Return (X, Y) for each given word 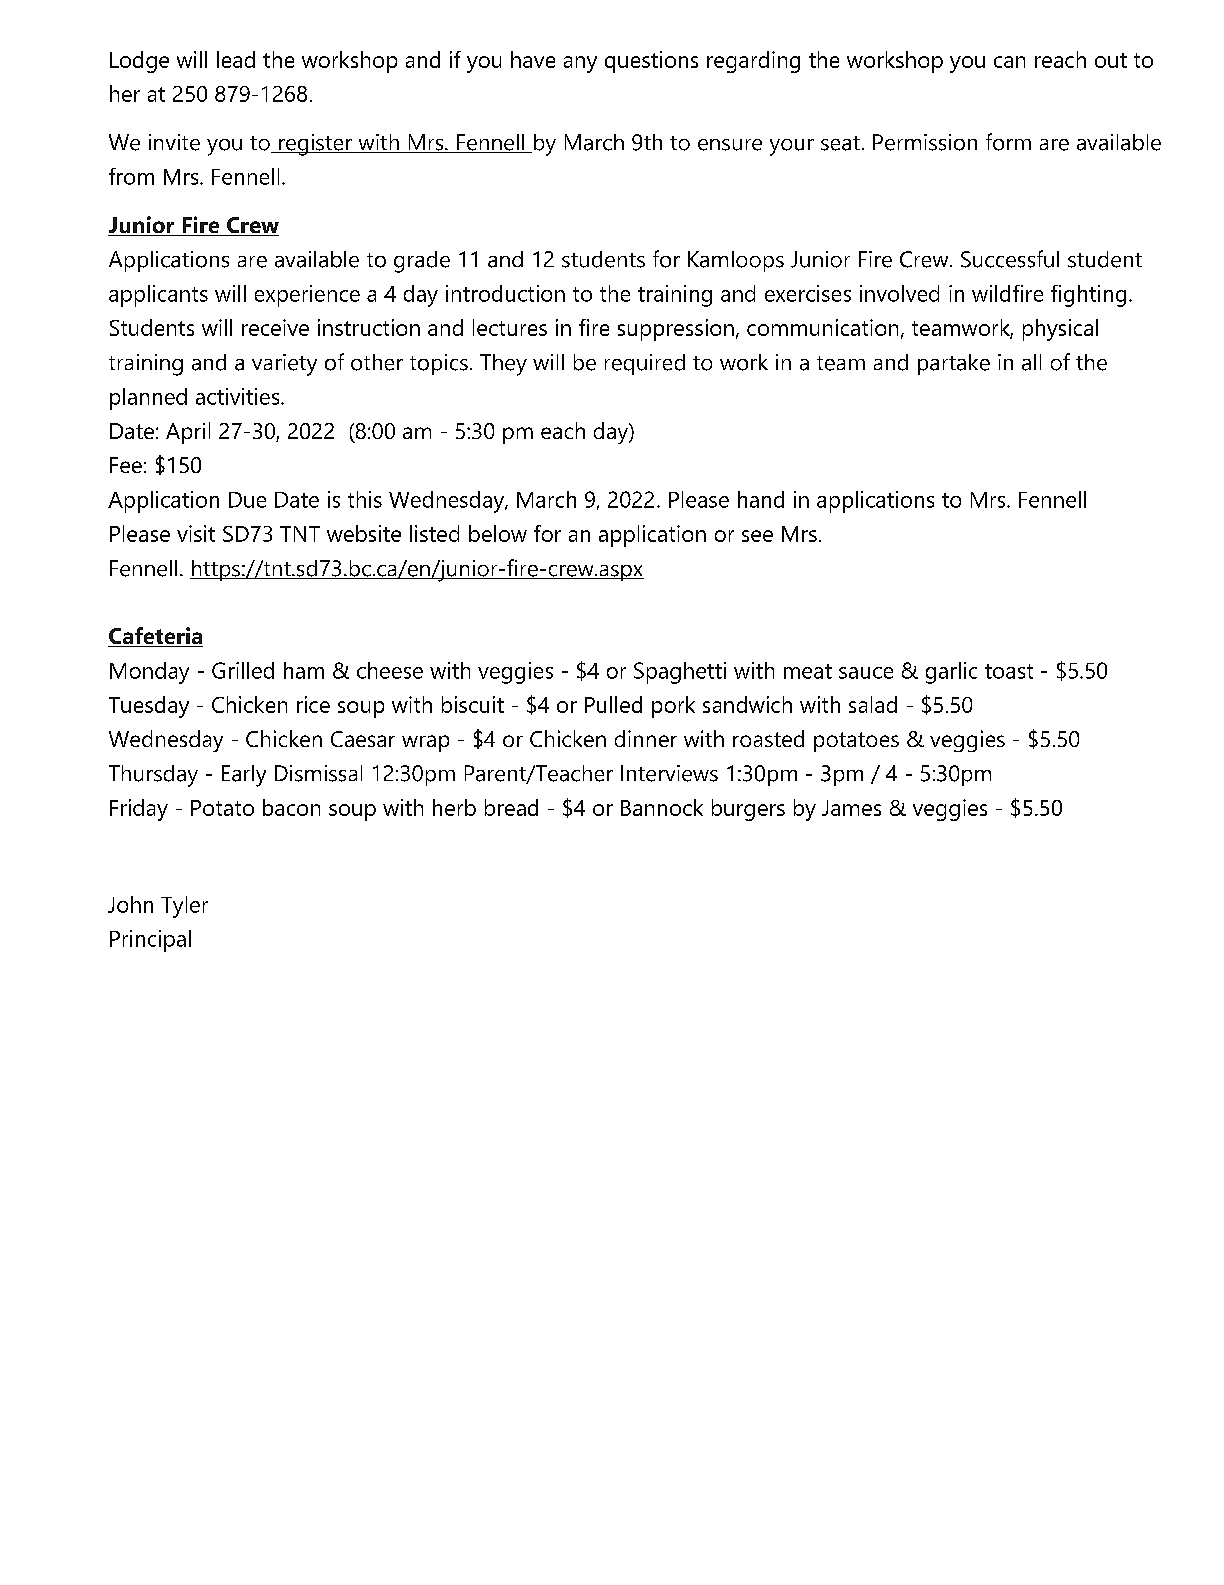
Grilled (243, 670)
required (645, 364)
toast (1009, 671)
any (580, 64)
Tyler (184, 907)
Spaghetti (680, 673)
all (1031, 362)
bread (511, 807)
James (851, 808)
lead (236, 59)
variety (284, 365)
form (1008, 142)
